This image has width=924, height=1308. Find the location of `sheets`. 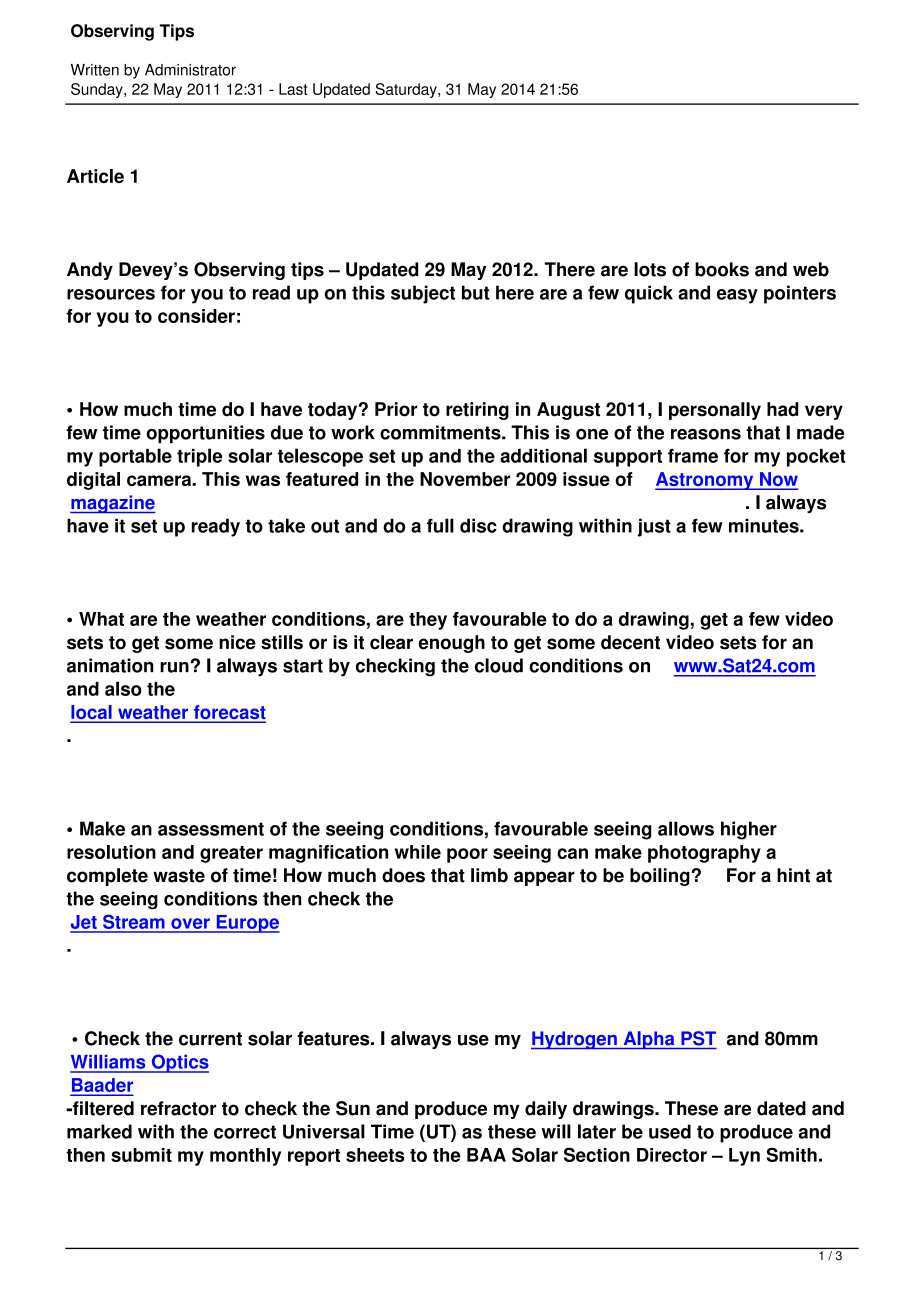

sheets is located at coordinates (375, 1155).
